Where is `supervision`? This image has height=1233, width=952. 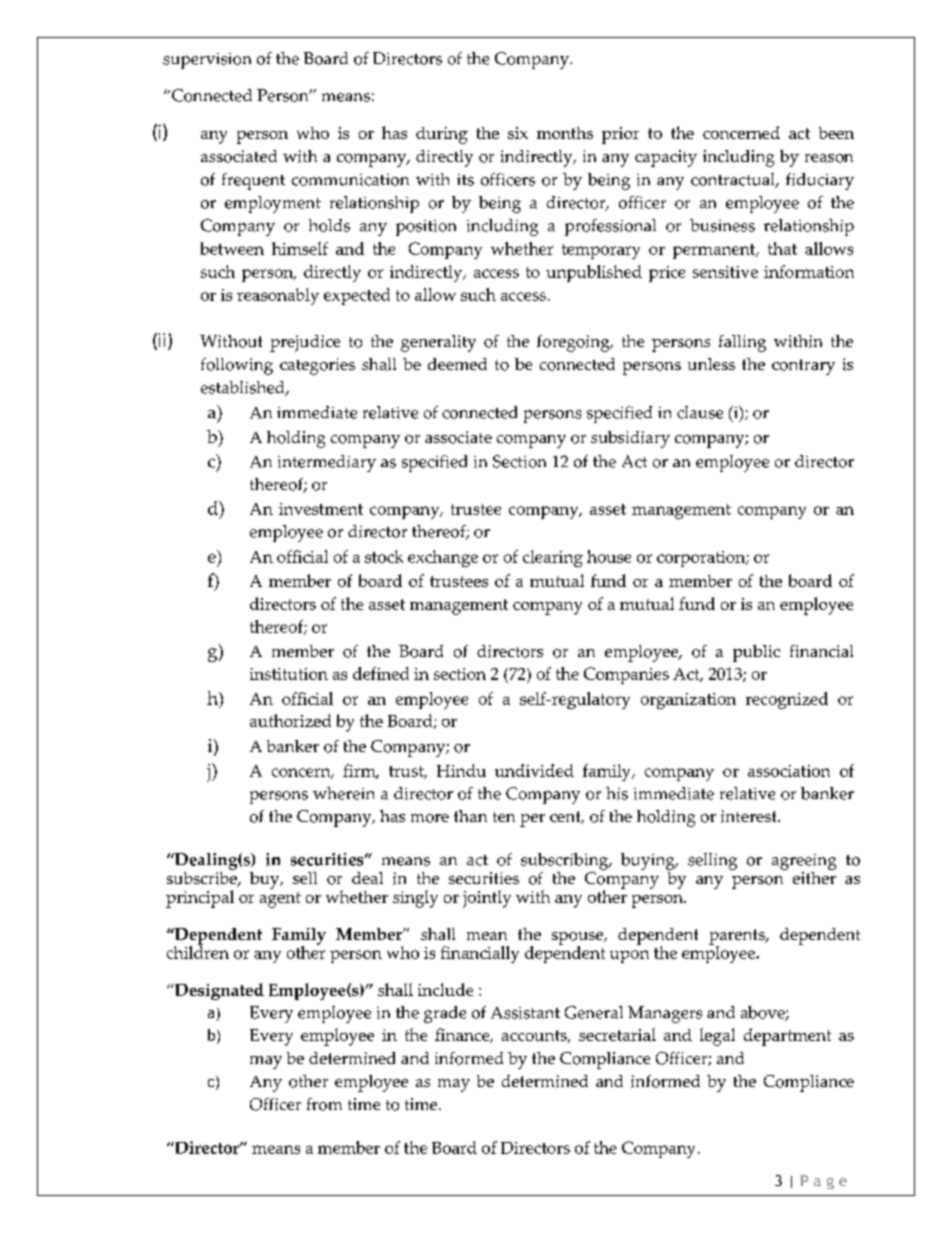 supervision is located at coordinates (207, 61).
